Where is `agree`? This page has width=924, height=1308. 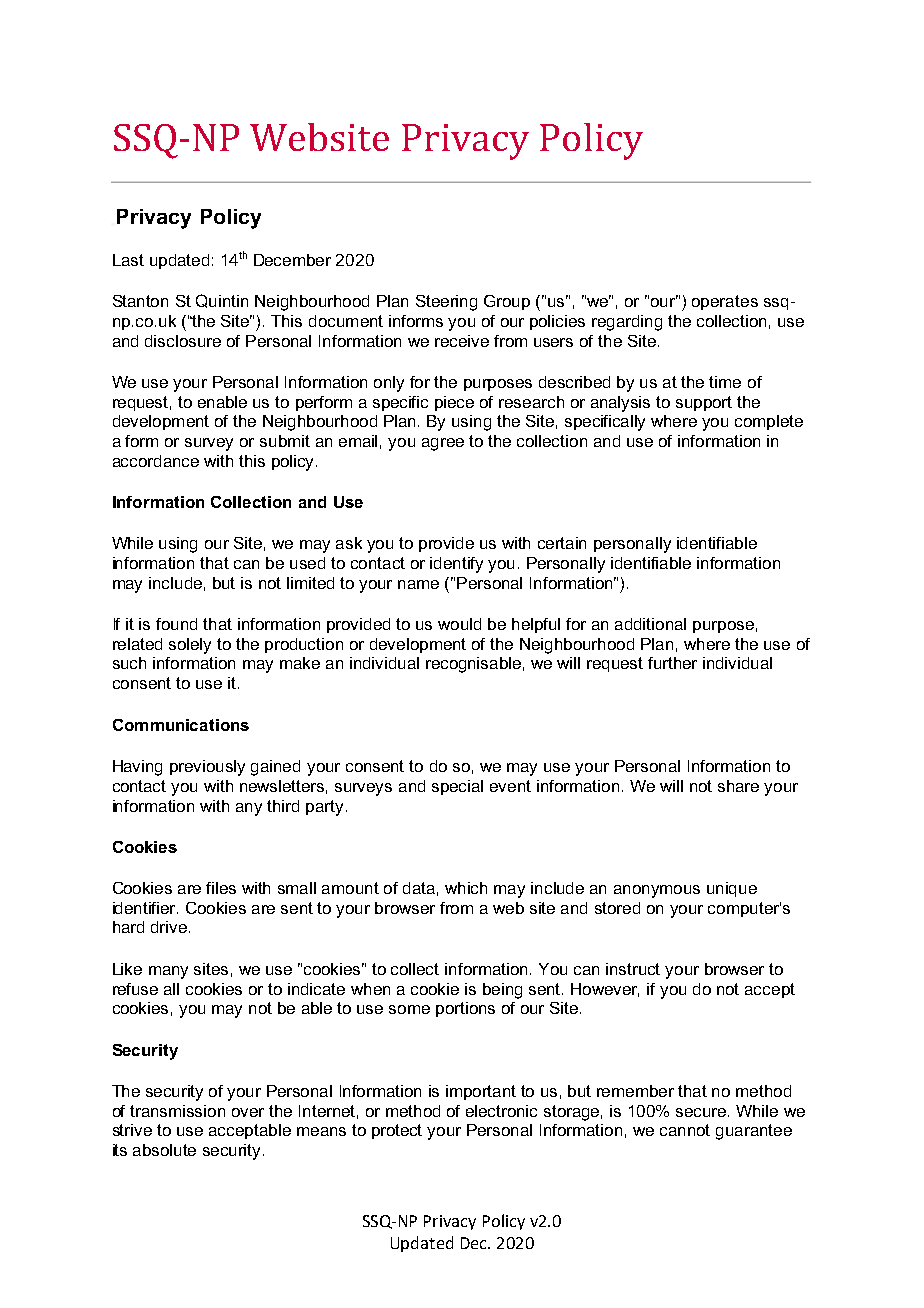 agree is located at coordinates (443, 444).
